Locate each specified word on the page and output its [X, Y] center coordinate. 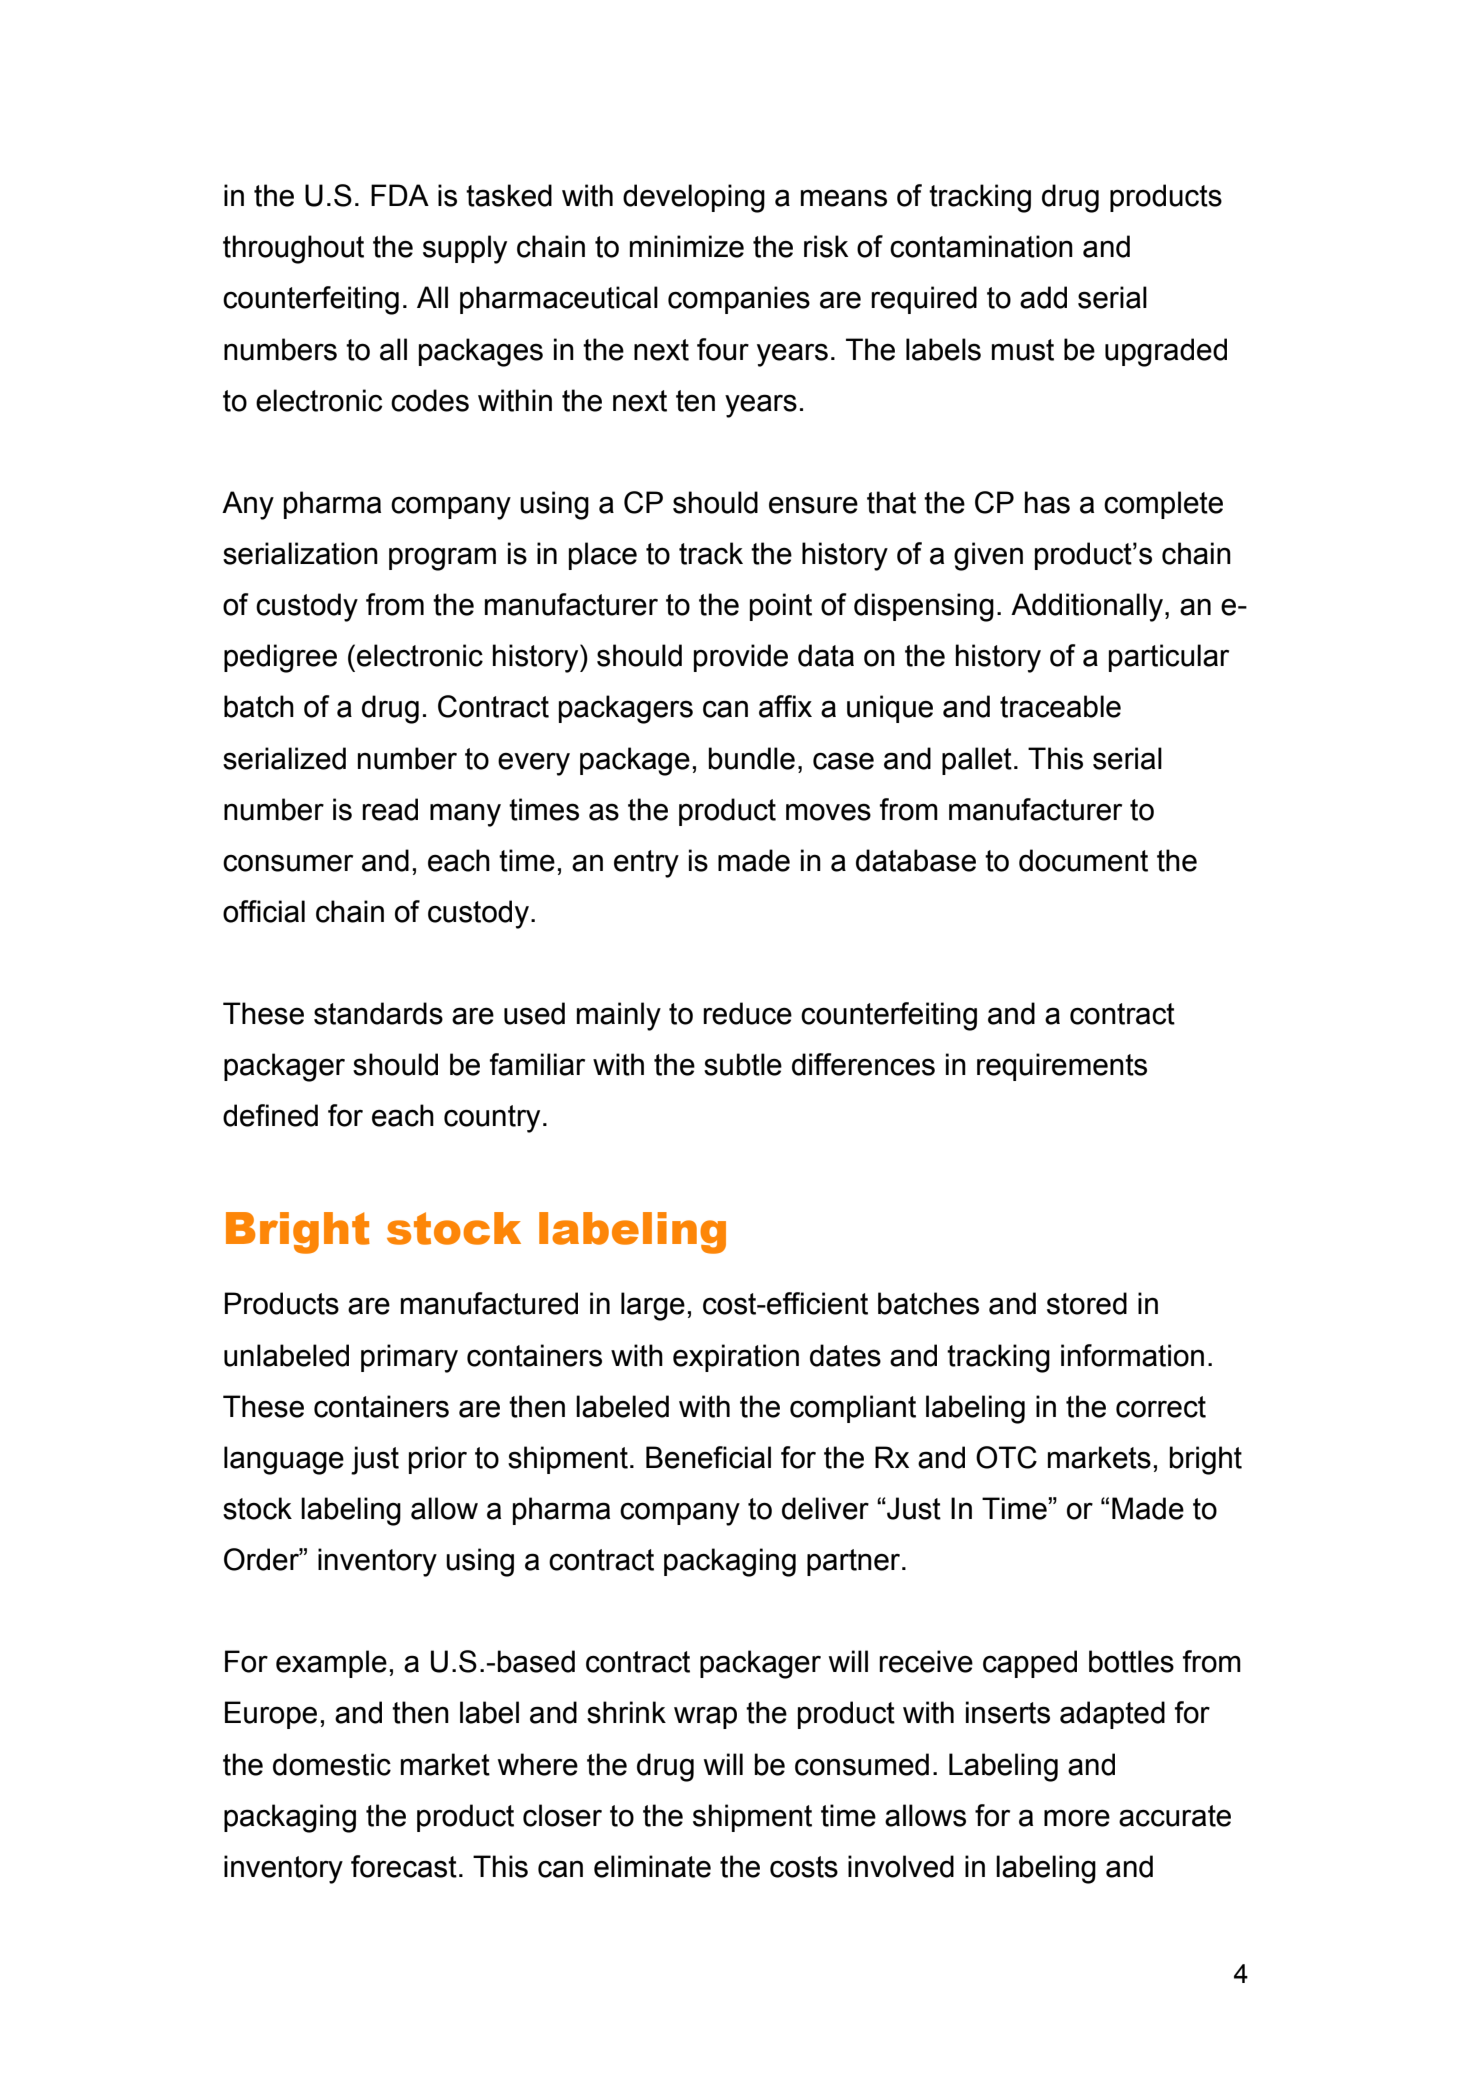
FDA [400, 195]
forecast [404, 1866]
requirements [1062, 1067]
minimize [687, 246]
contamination [981, 246]
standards [378, 1013]
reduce [747, 1013]
